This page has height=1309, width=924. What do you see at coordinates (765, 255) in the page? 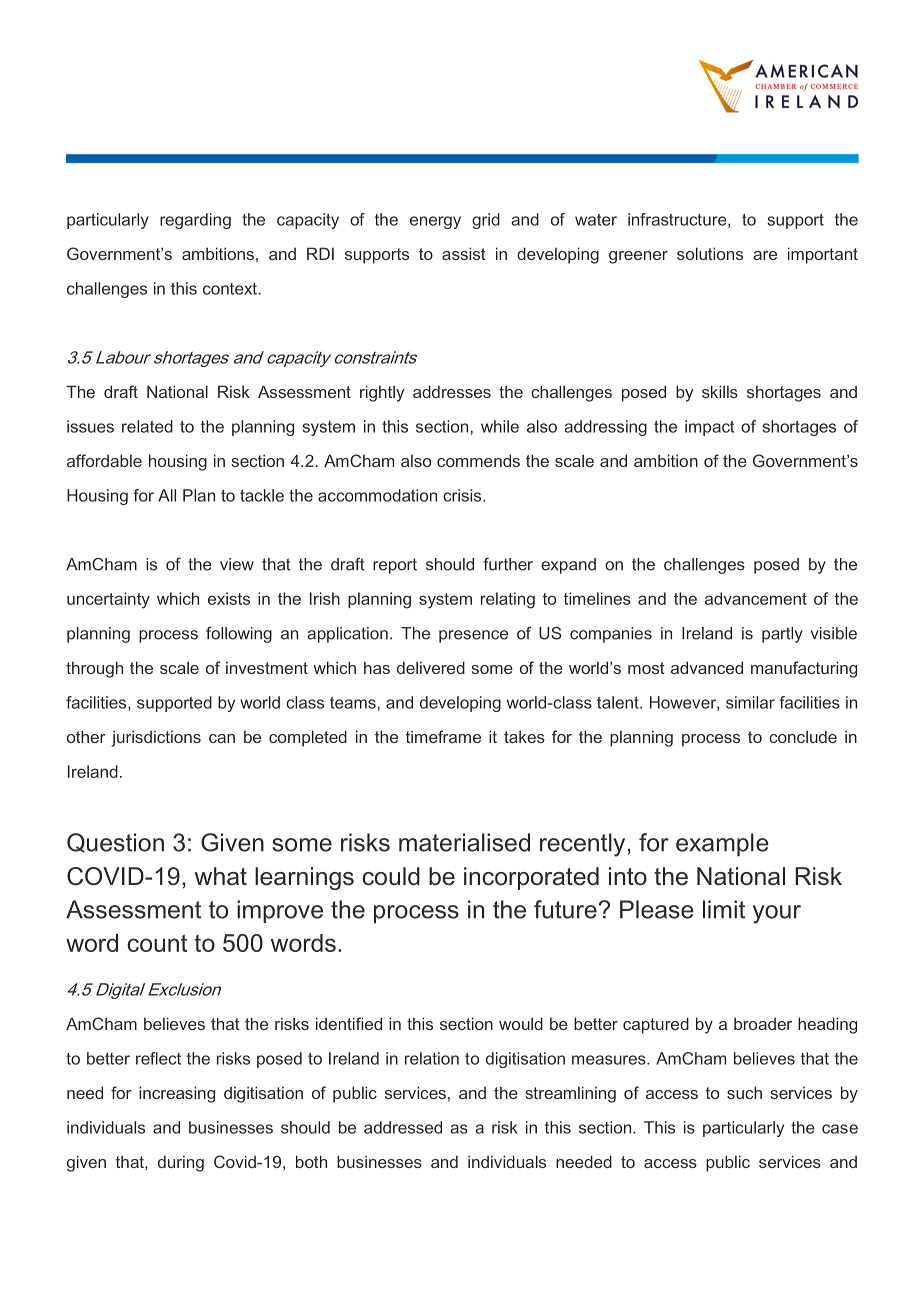
I see `are` at bounding box center [765, 255].
